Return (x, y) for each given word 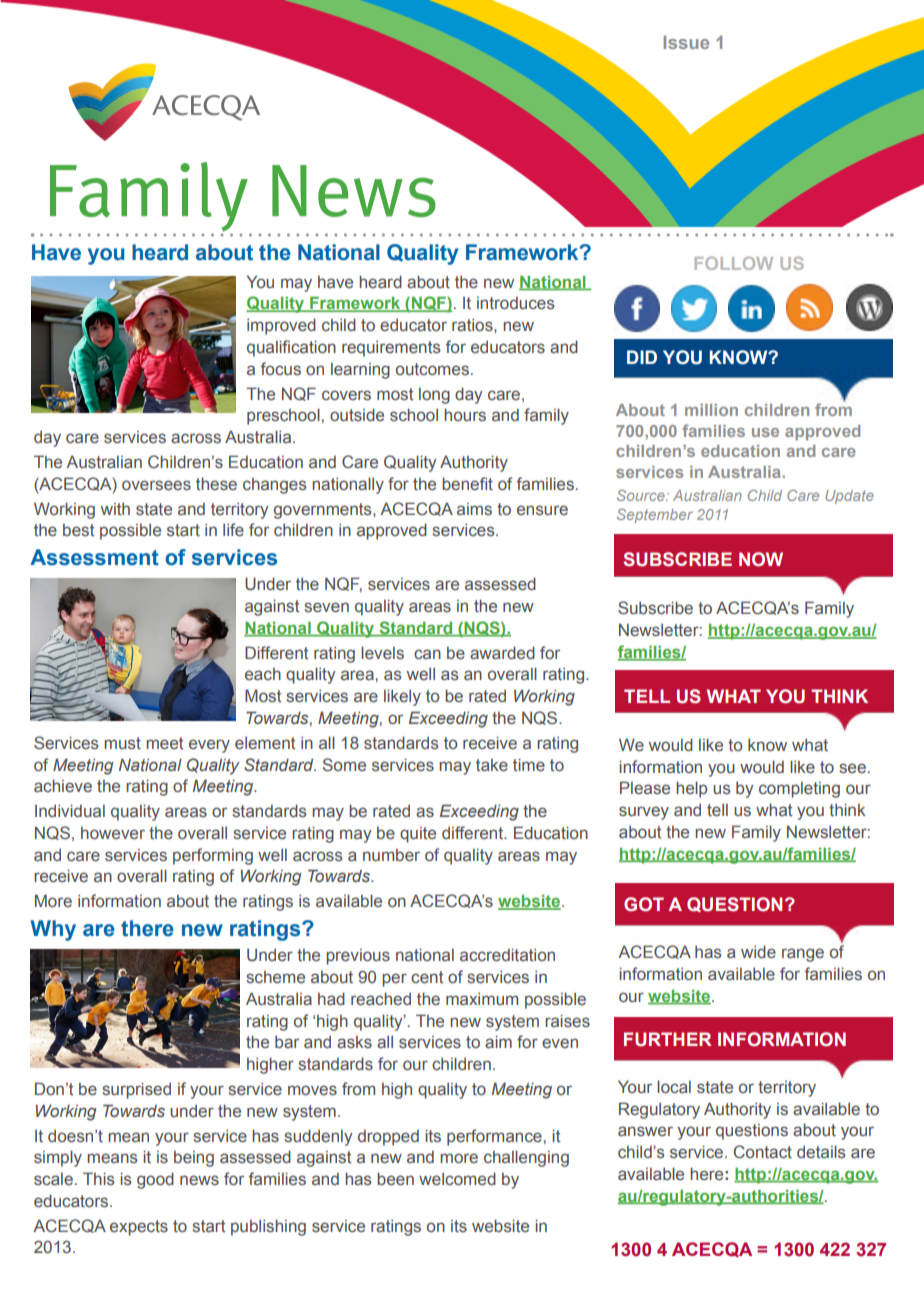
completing (799, 790)
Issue (686, 42)
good (155, 1180)
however (113, 833)
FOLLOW (734, 263)
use (765, 432)
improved (281, 326)
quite (418, 835)
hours (465, 414)
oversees (156, 485)
